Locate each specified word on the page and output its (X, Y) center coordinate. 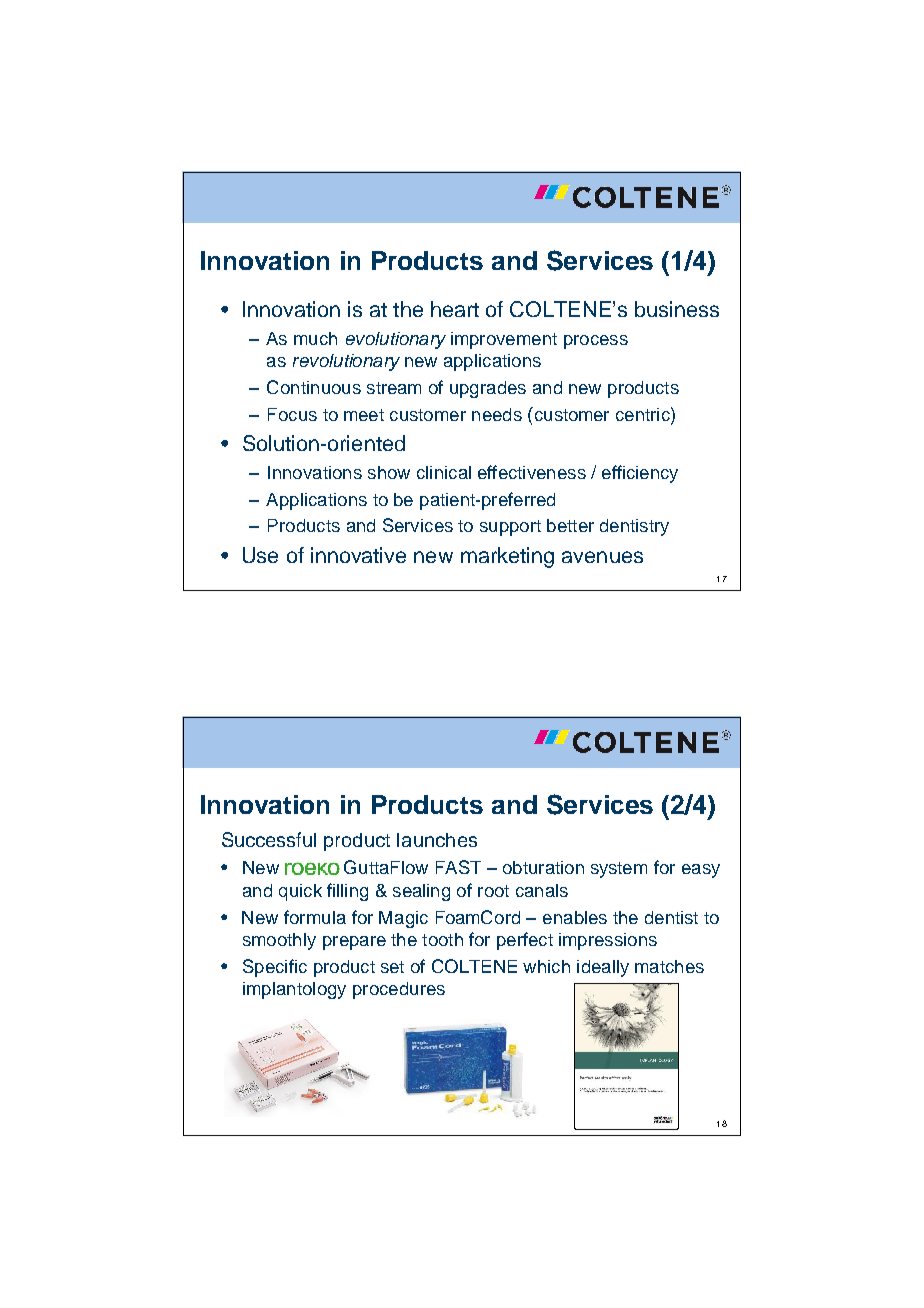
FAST (458, 867)
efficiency (640, 474)
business (677, 309)
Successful (269, 839)
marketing (507, 557)
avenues (602, 557)
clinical (444, 472)
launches (437, 840)
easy (701, 871)
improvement (504, 340)
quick (300, 892)
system (619, 870)
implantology (294, 990)
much (315, 338)
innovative (358, 555)
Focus (292, 414)
